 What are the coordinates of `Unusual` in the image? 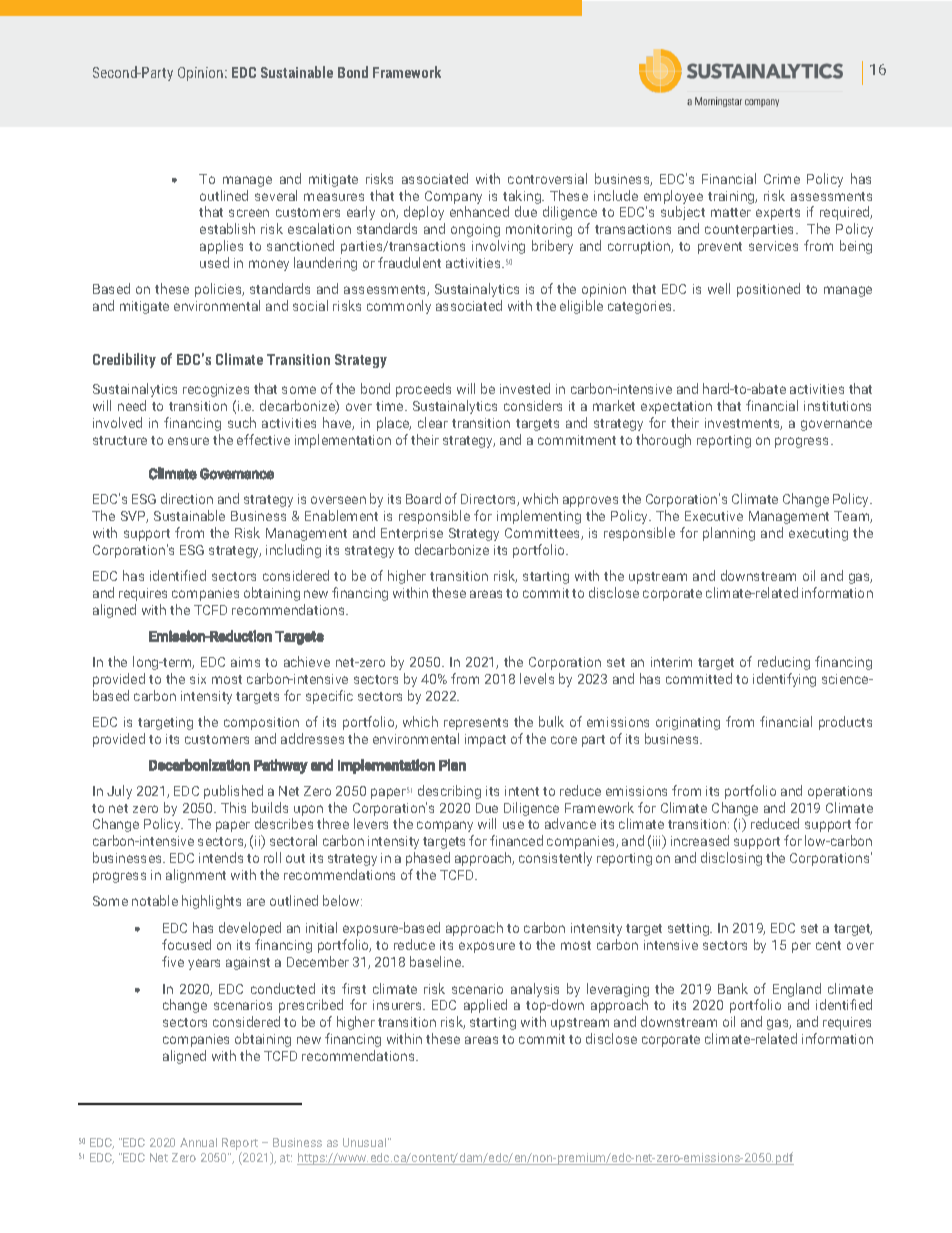 It's located at (366, 1142).
